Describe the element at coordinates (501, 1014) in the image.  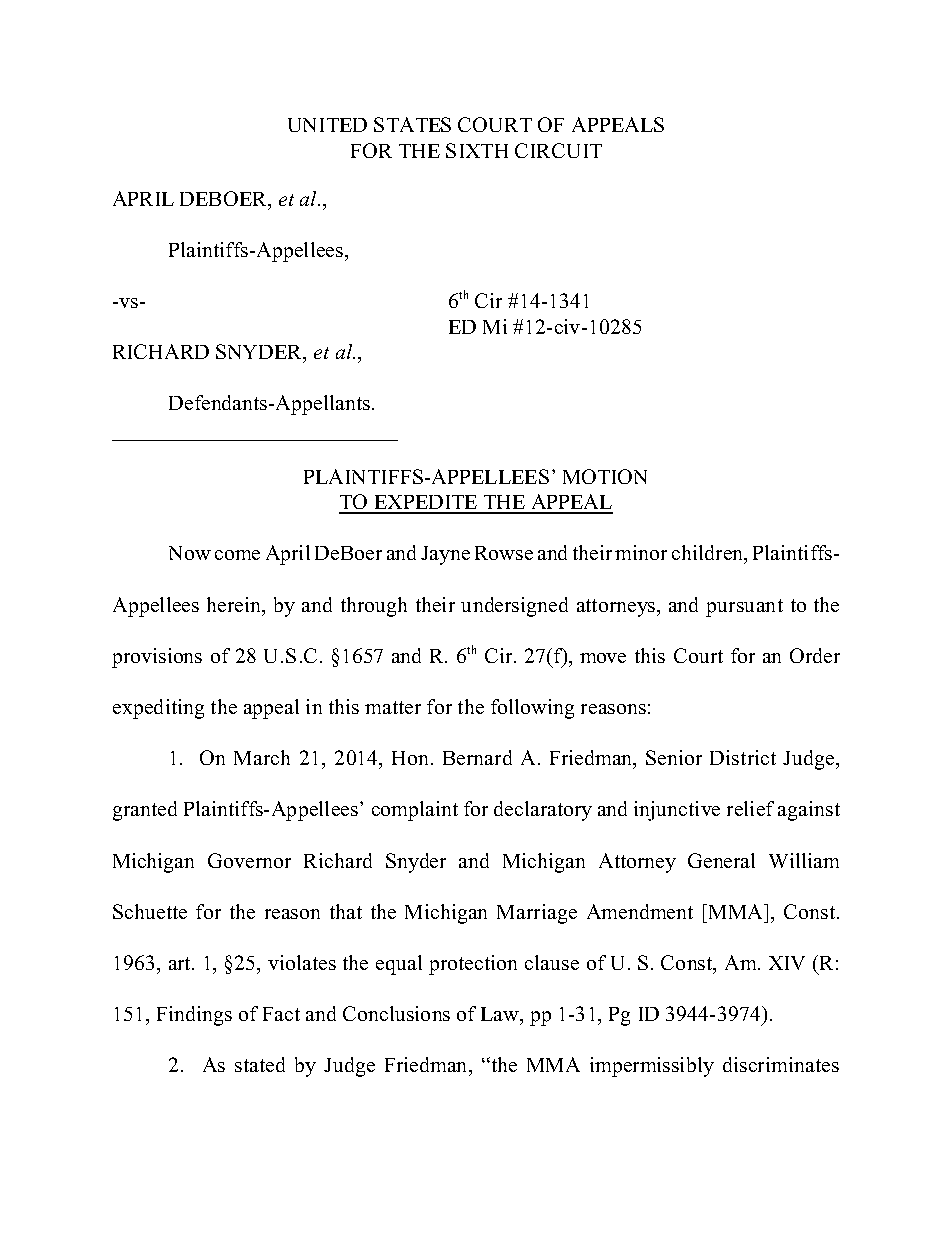
I see `Law` at that location.
